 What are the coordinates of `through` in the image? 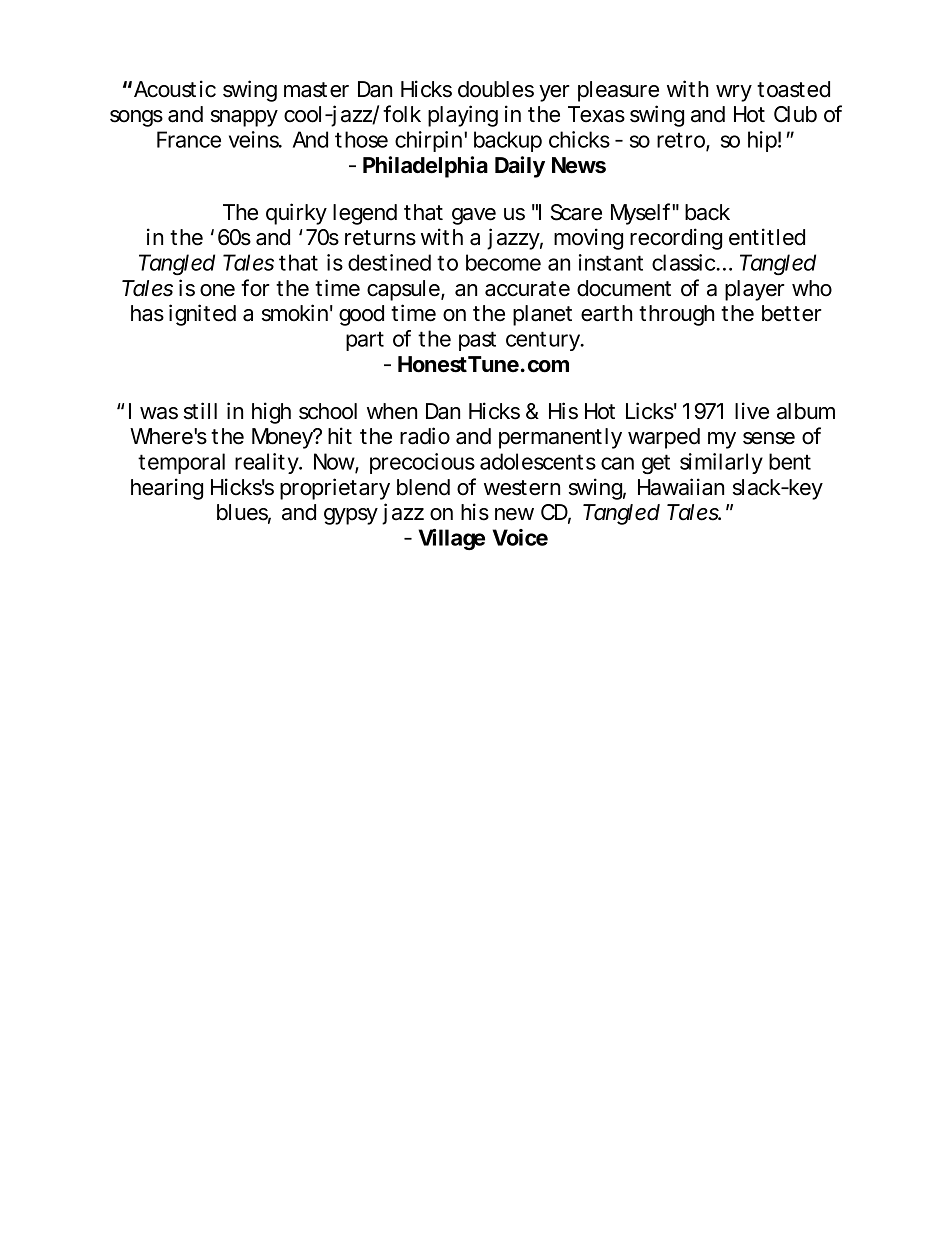 It's located at (676, 315).
